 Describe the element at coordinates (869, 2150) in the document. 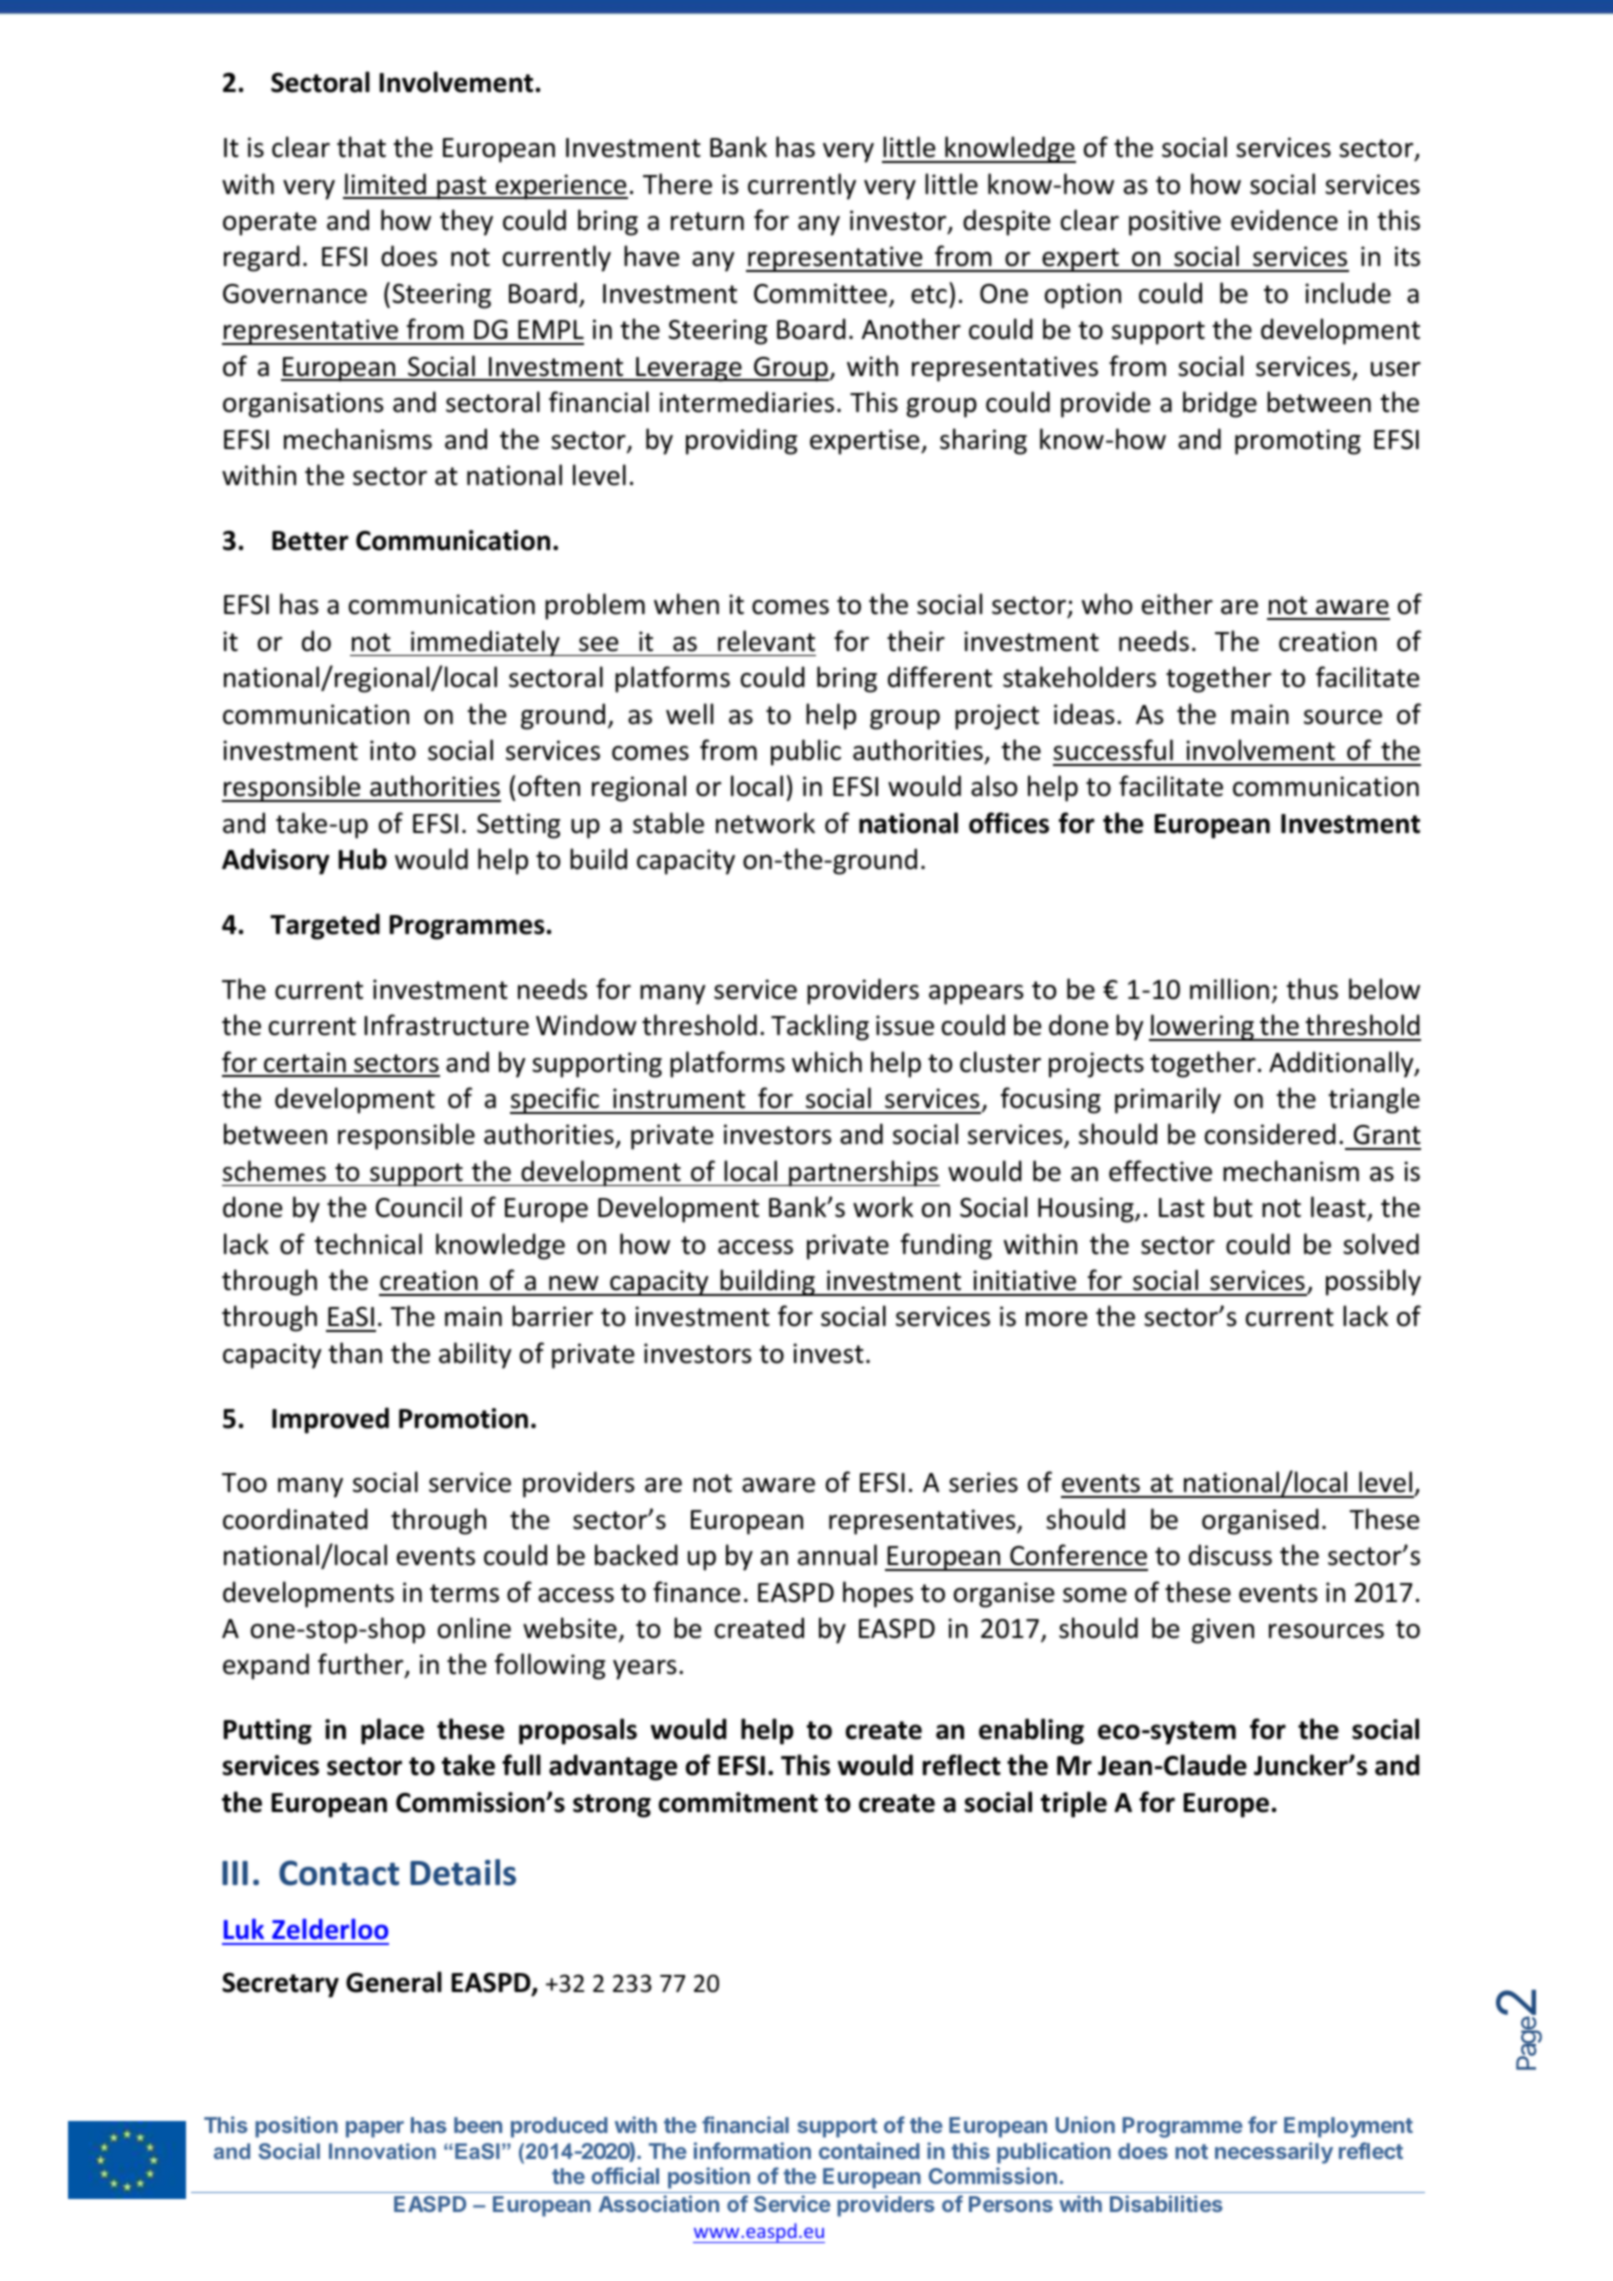

I see `contained` at that location.
